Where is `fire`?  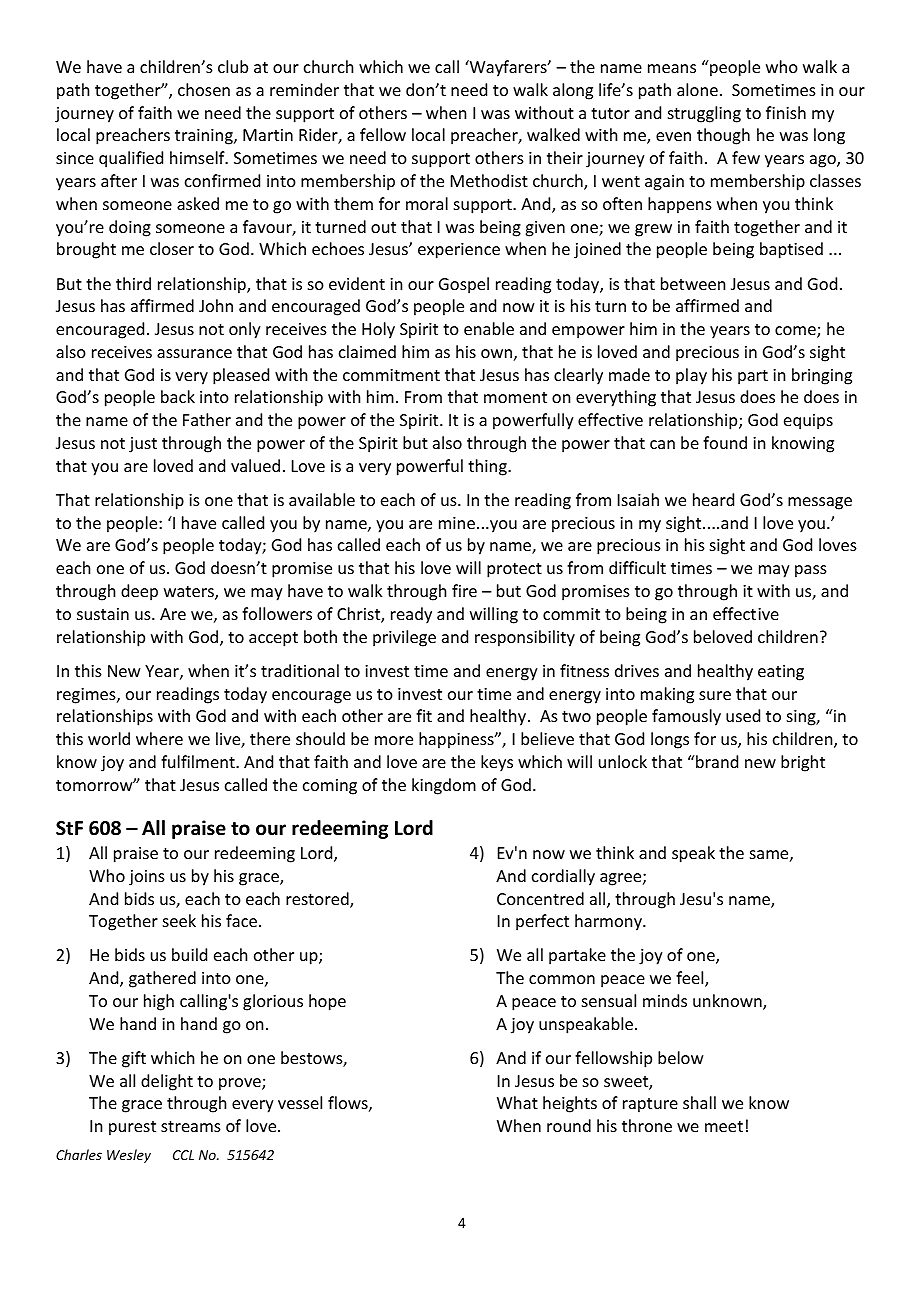
fire is located at coordinates (464, 590).
